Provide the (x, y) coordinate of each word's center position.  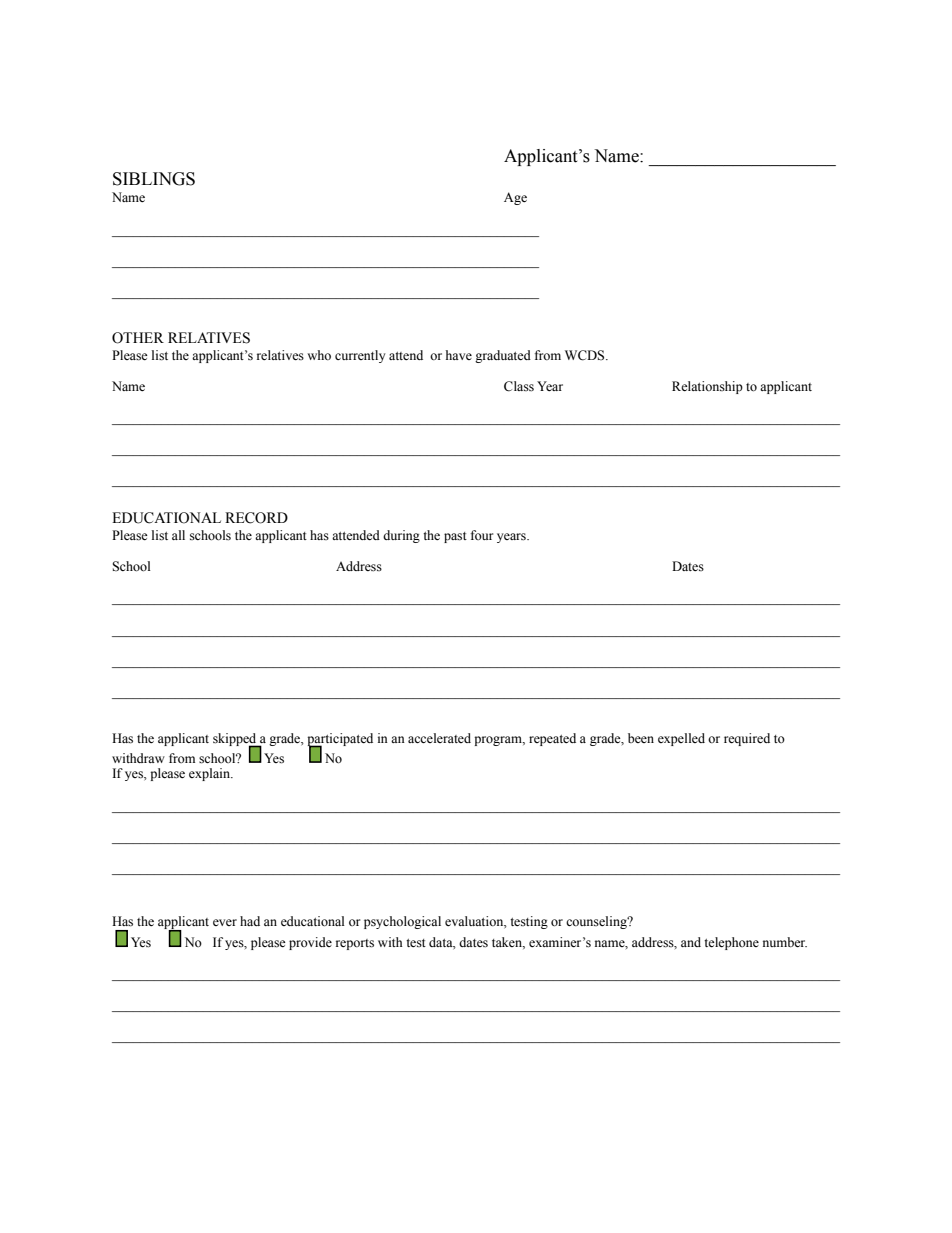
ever (225, 922)
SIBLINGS (154, 179)
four (482, 535)
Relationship (707, 387)
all (178, 535)
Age (515, 198)
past (455, 537)
